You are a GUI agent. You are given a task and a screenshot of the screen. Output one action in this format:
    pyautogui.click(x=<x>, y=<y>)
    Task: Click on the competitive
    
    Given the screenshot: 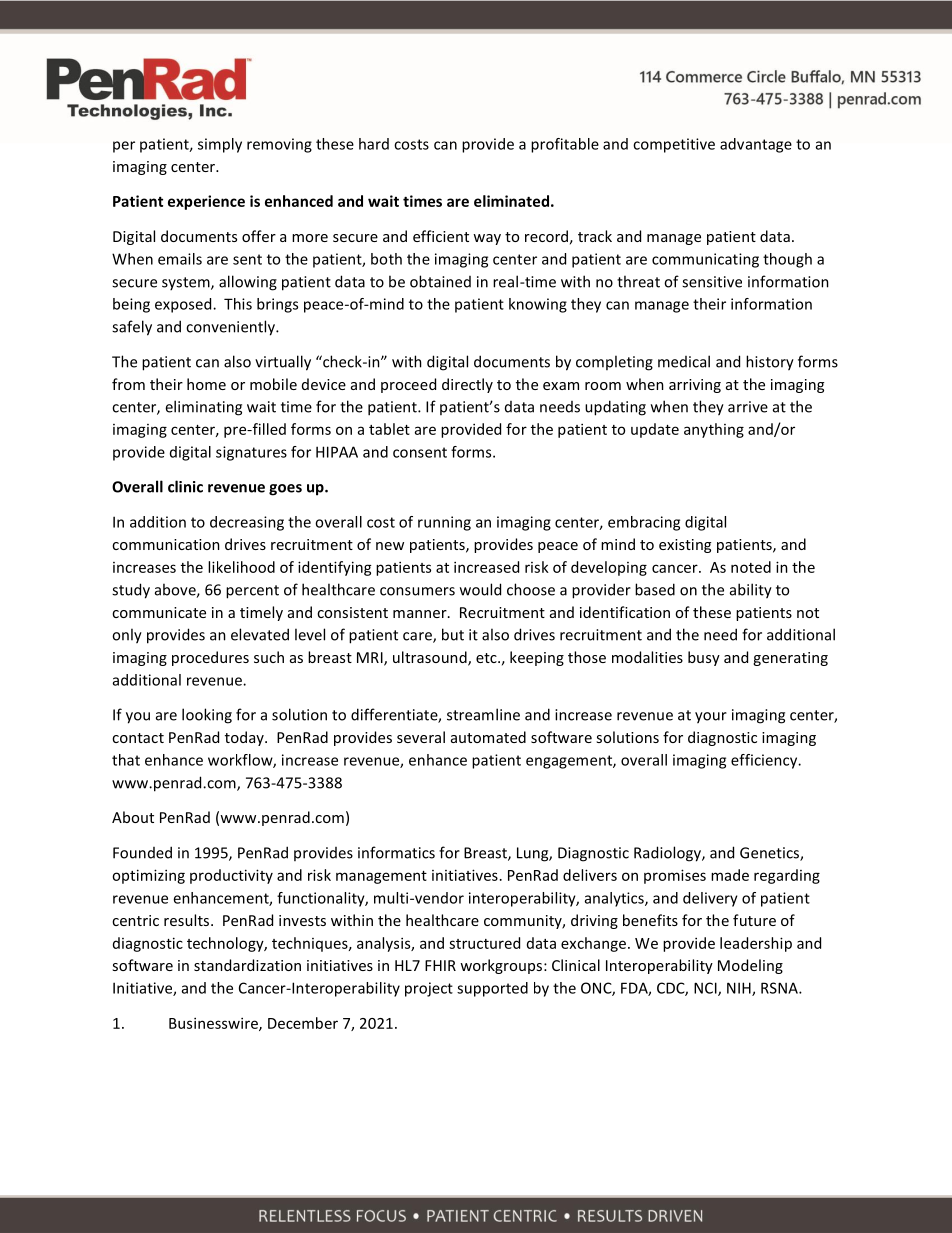 What is the action you would take?
    pyautogui.click(x=674, y=145)
